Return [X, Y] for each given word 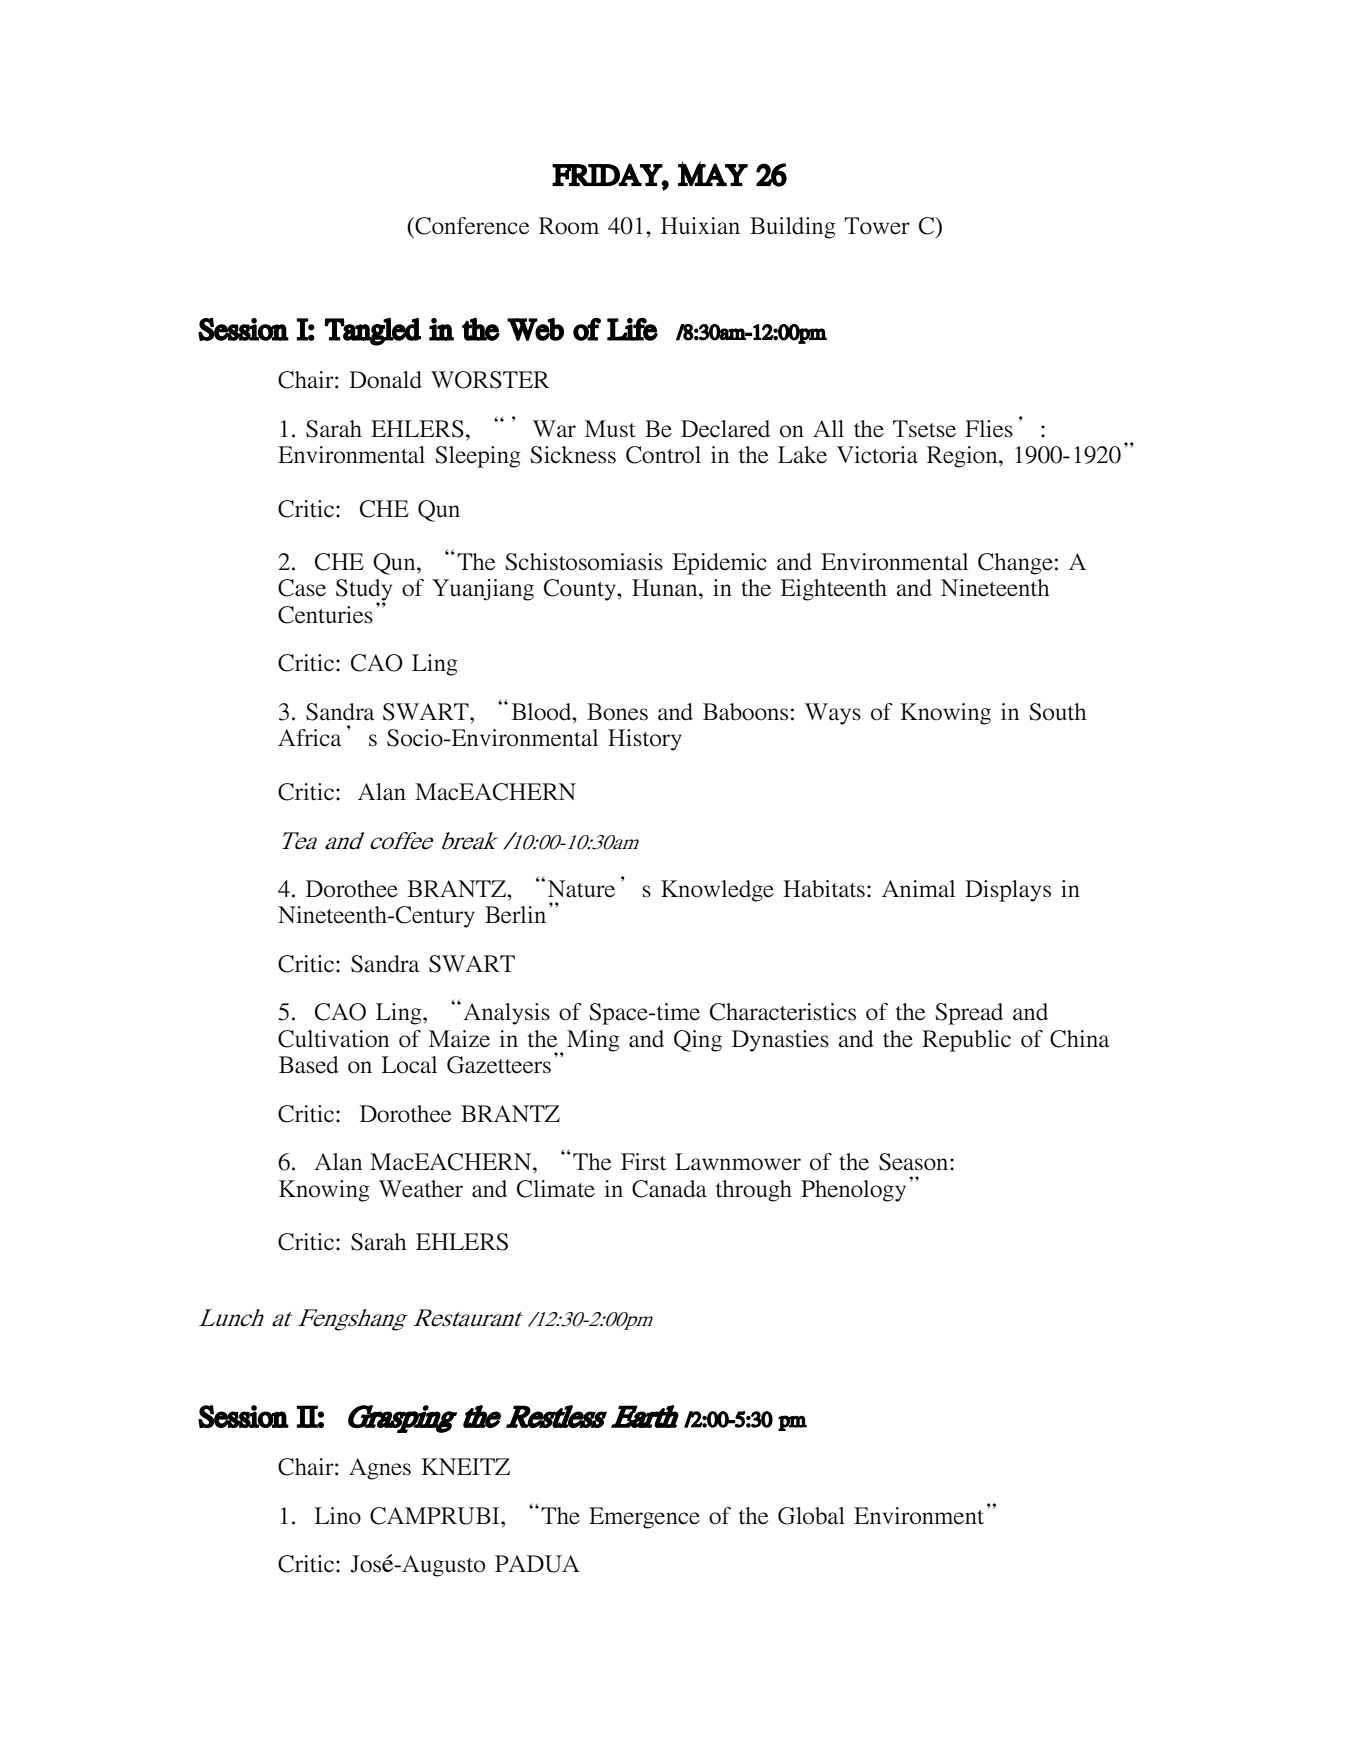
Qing [698, 1041]
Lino [338, 1516]
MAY [713, 174]
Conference [471, 226]
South [1058, 712]
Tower [877, 226]
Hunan [666, 588]
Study [364, 591]
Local [409, 1065]
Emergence [644, 1518]
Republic [966, 1041]
